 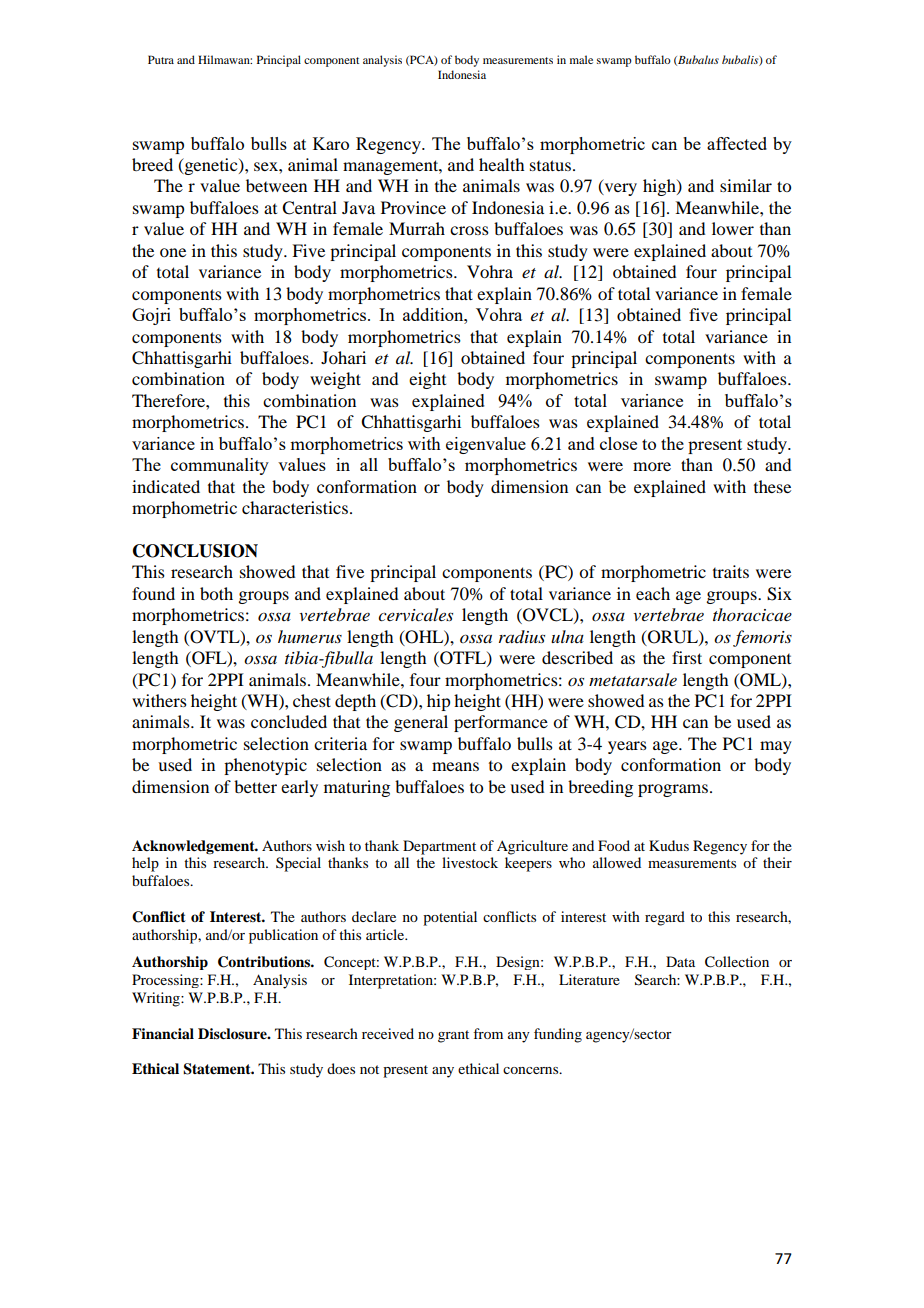 What do you see at coordinates (501, 164) in the document?
I see `health` at bounding box center [501, 164].
